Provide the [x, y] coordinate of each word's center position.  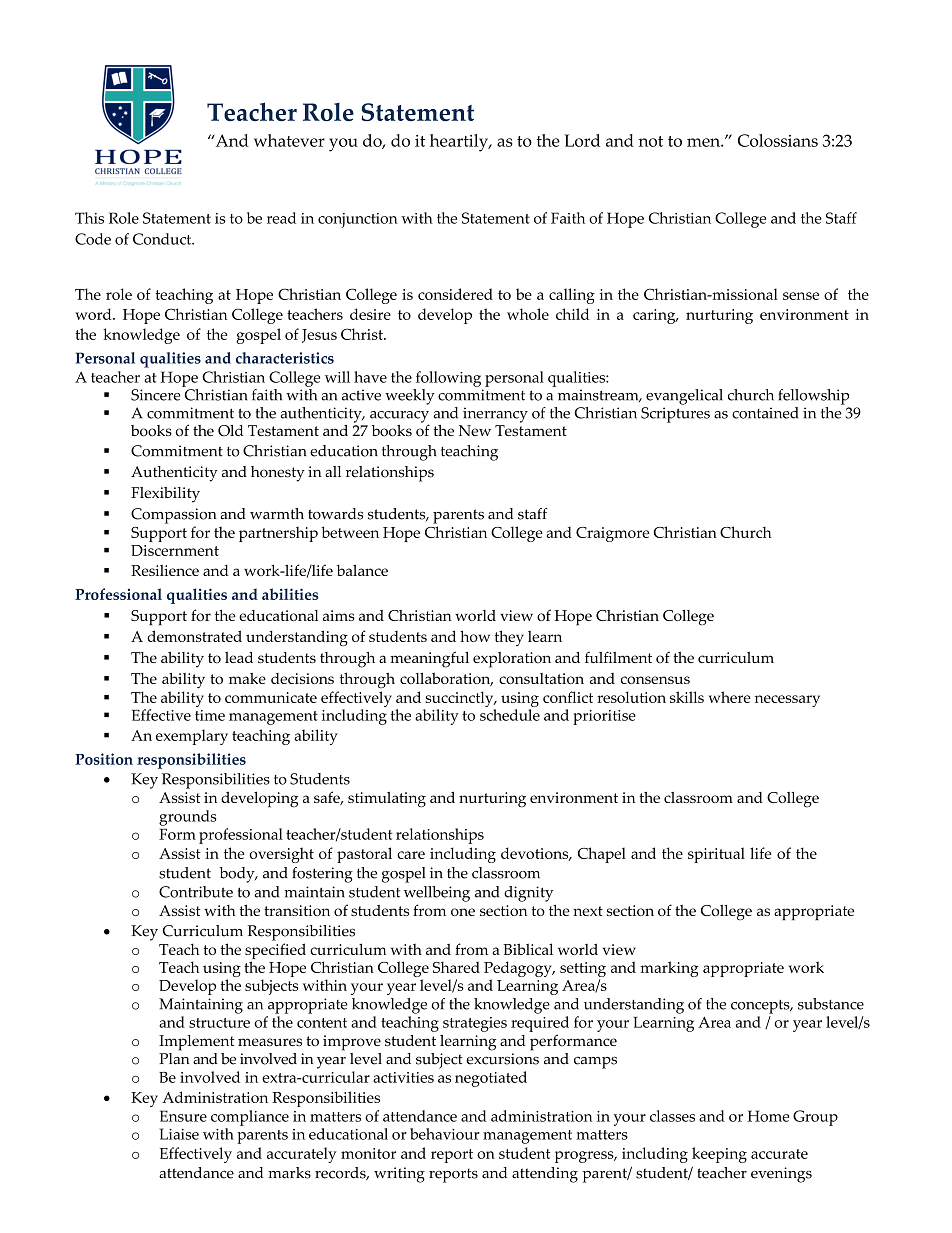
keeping [719, 1155]
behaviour [444, 1134]
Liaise [179, 1134]
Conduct [163, 239]
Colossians [778, 140]
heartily [460, 143]
